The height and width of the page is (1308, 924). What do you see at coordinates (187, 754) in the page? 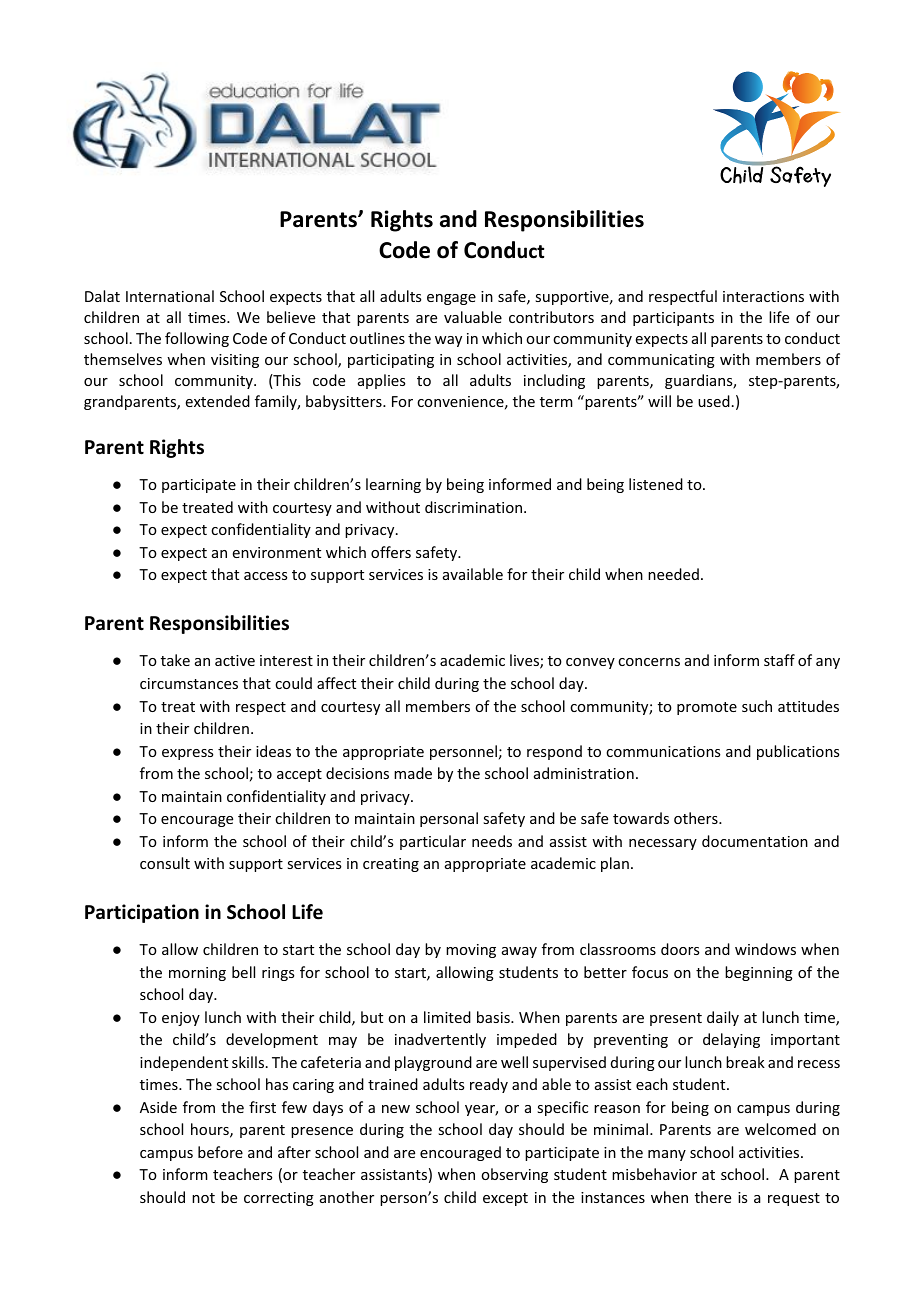
I see `express` at bounding box center [187, 754].
